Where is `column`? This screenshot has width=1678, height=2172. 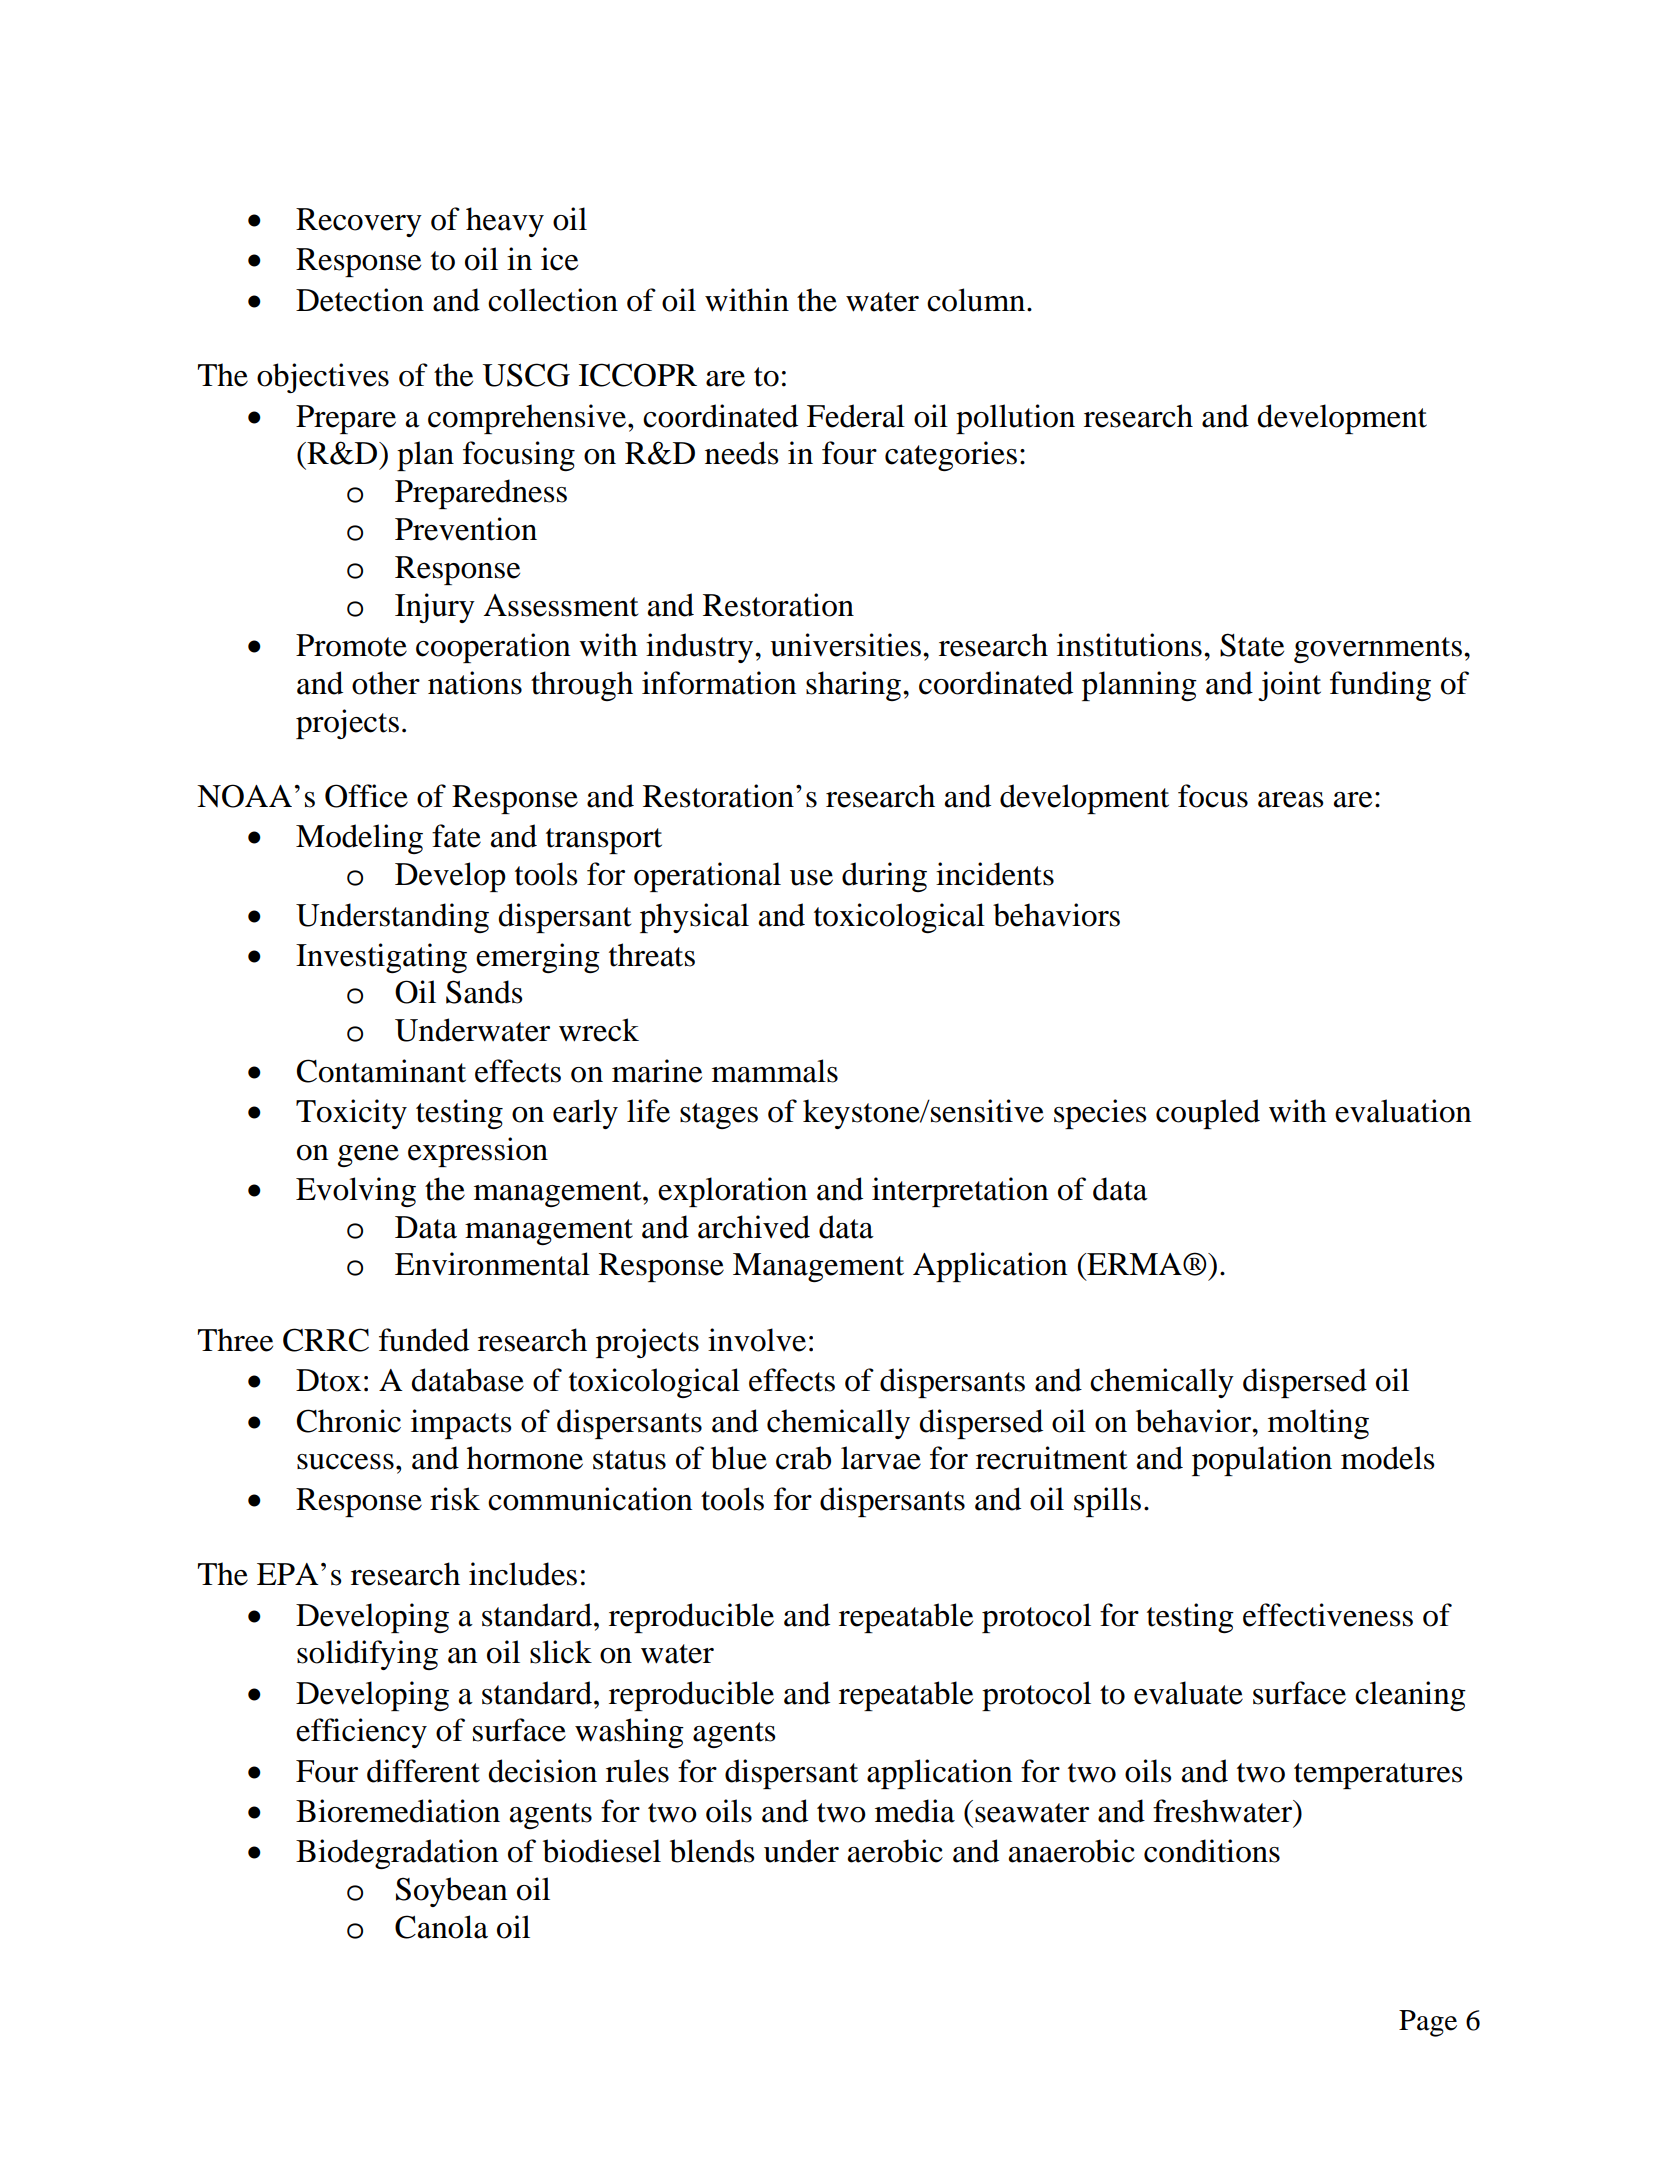 column is located at coordinates (976, 300).
